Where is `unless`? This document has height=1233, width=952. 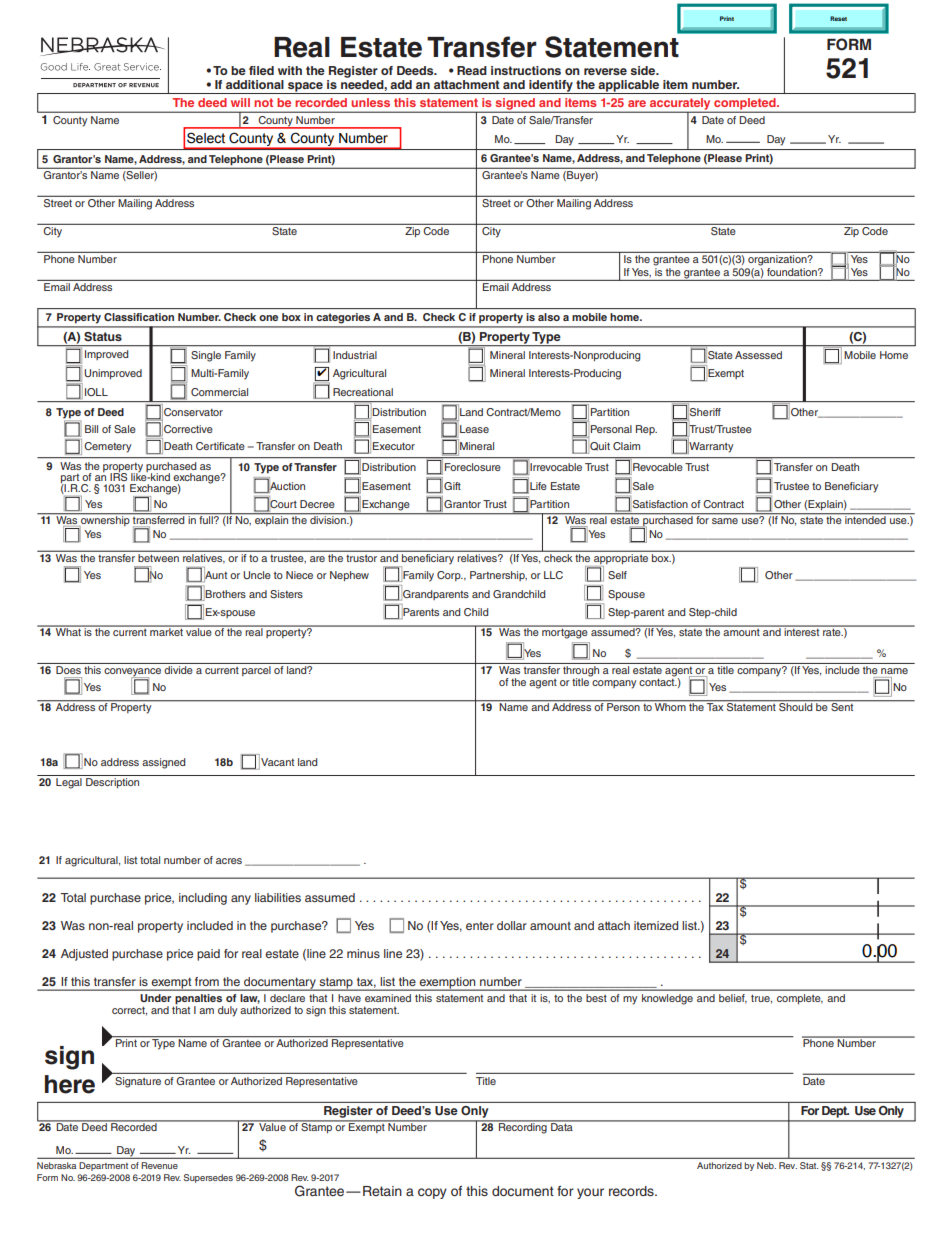
unless is located at coordinates (370, 102).
